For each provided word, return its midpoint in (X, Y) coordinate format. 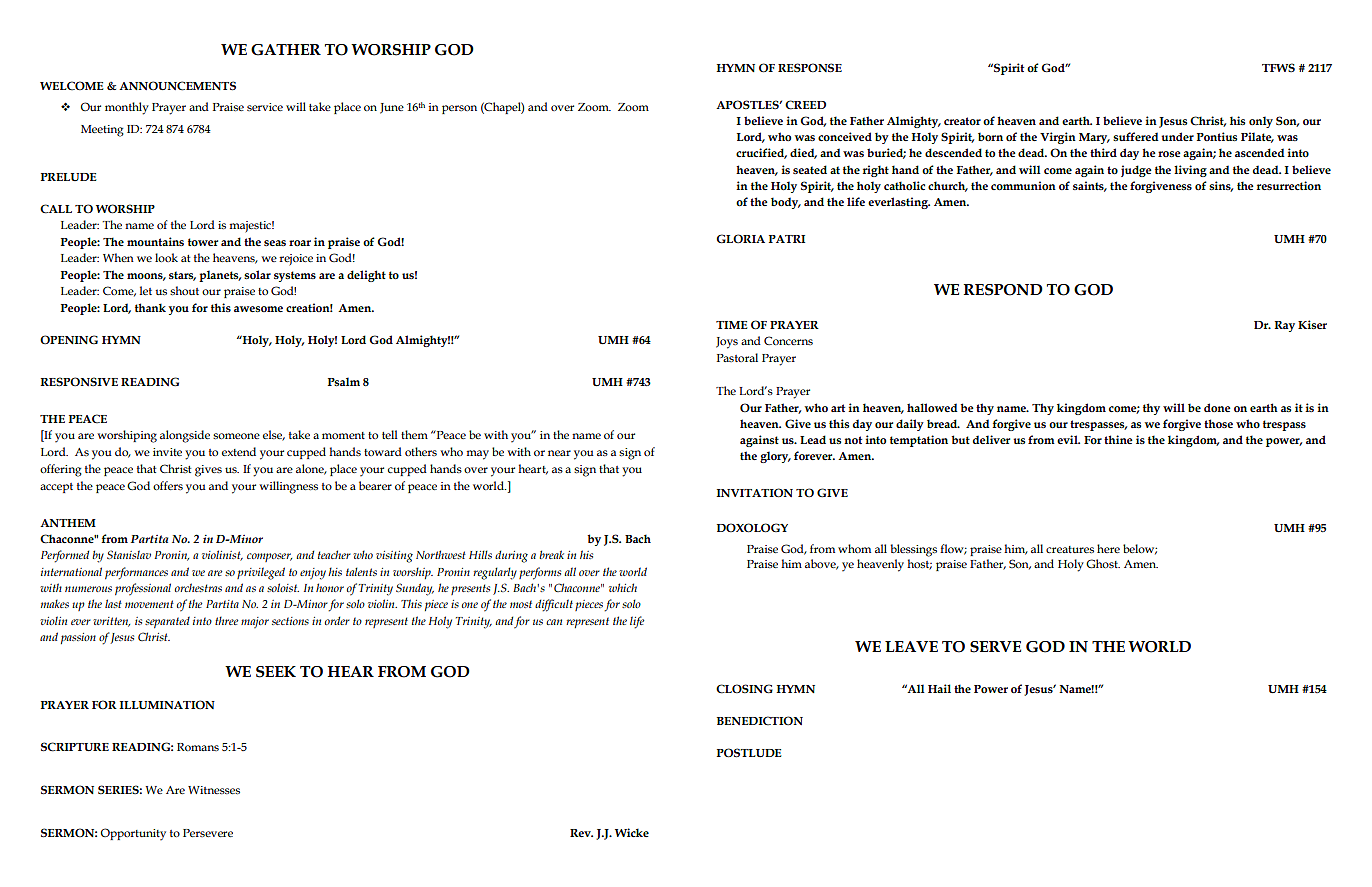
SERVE (995, 647)
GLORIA (740, 238)
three (226, 620)
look (166, 257)
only (1261, 122)
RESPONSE (810, 68)
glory (775, 457)
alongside (185, 436)
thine (1118, 439)
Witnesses (214, 790)
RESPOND (1003, 290)
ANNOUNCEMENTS (177, 86)
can (554, 622)
